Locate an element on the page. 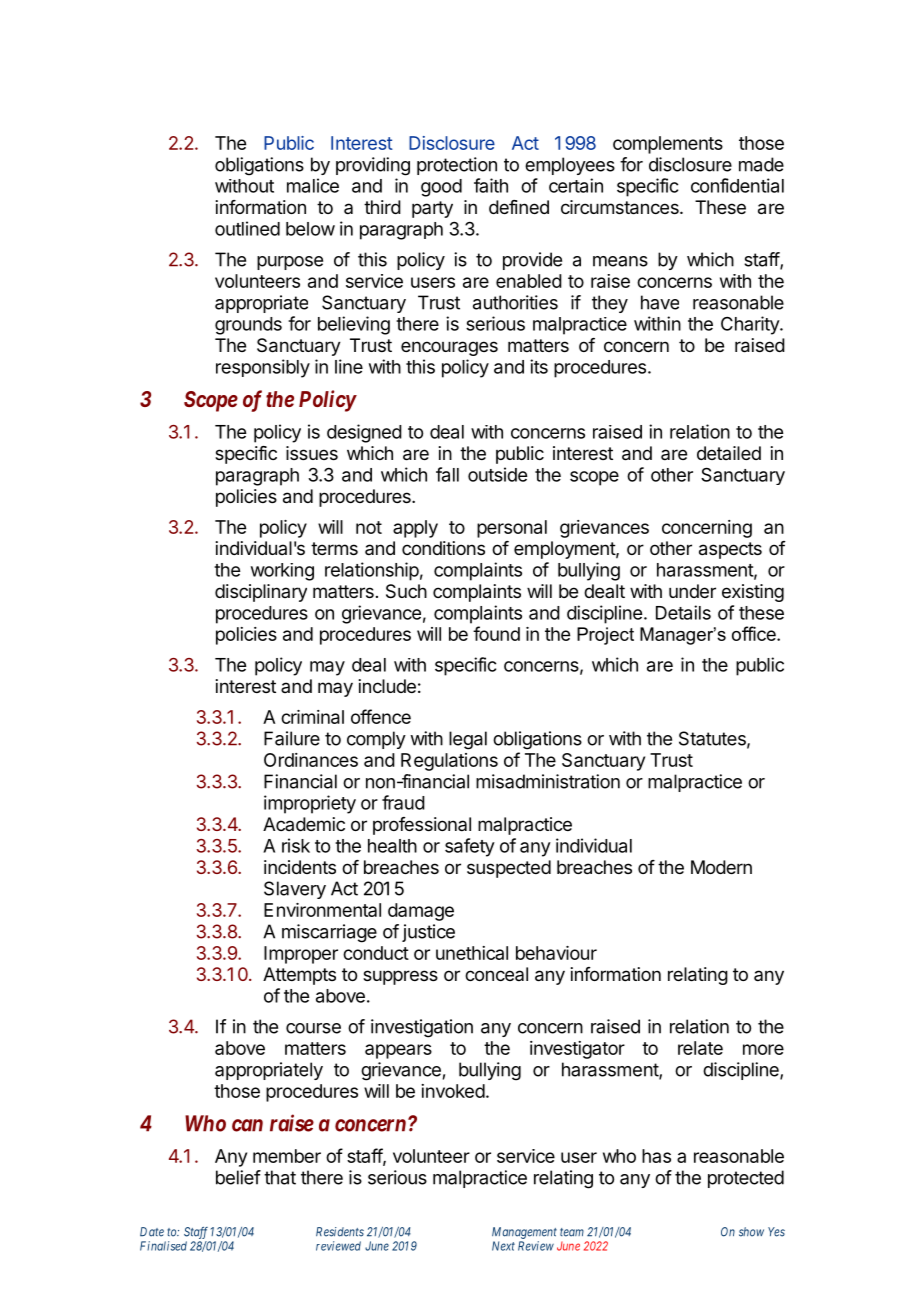 Image resolution: width=924 pixels, height=1308 pixels. malice is located at coordinates (313, 185).
